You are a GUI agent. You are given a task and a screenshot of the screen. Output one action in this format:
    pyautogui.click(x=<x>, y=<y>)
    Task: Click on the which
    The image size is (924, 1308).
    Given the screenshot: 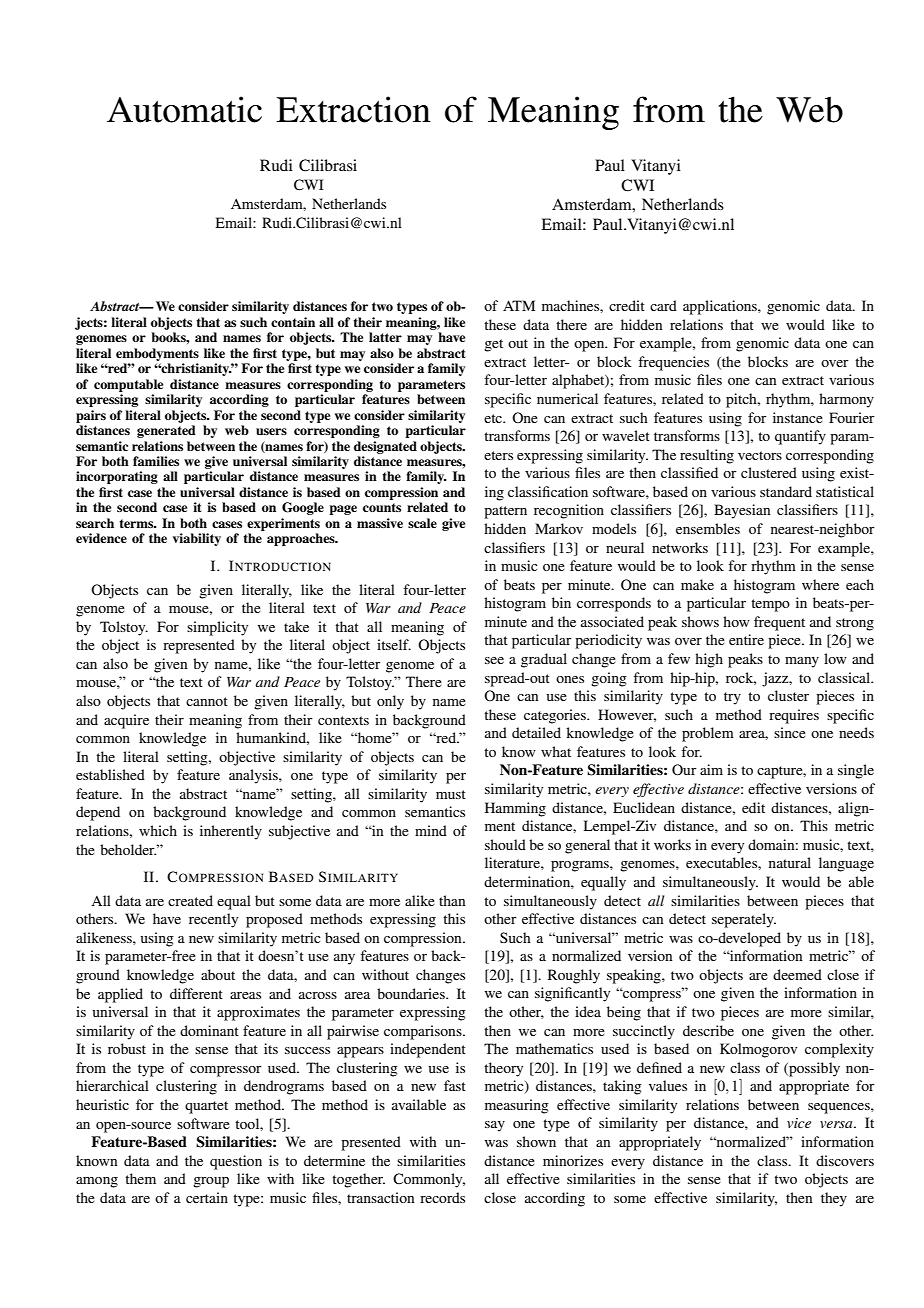 What is the action you would take?
    pyautogui.click(x=158, y=830)
